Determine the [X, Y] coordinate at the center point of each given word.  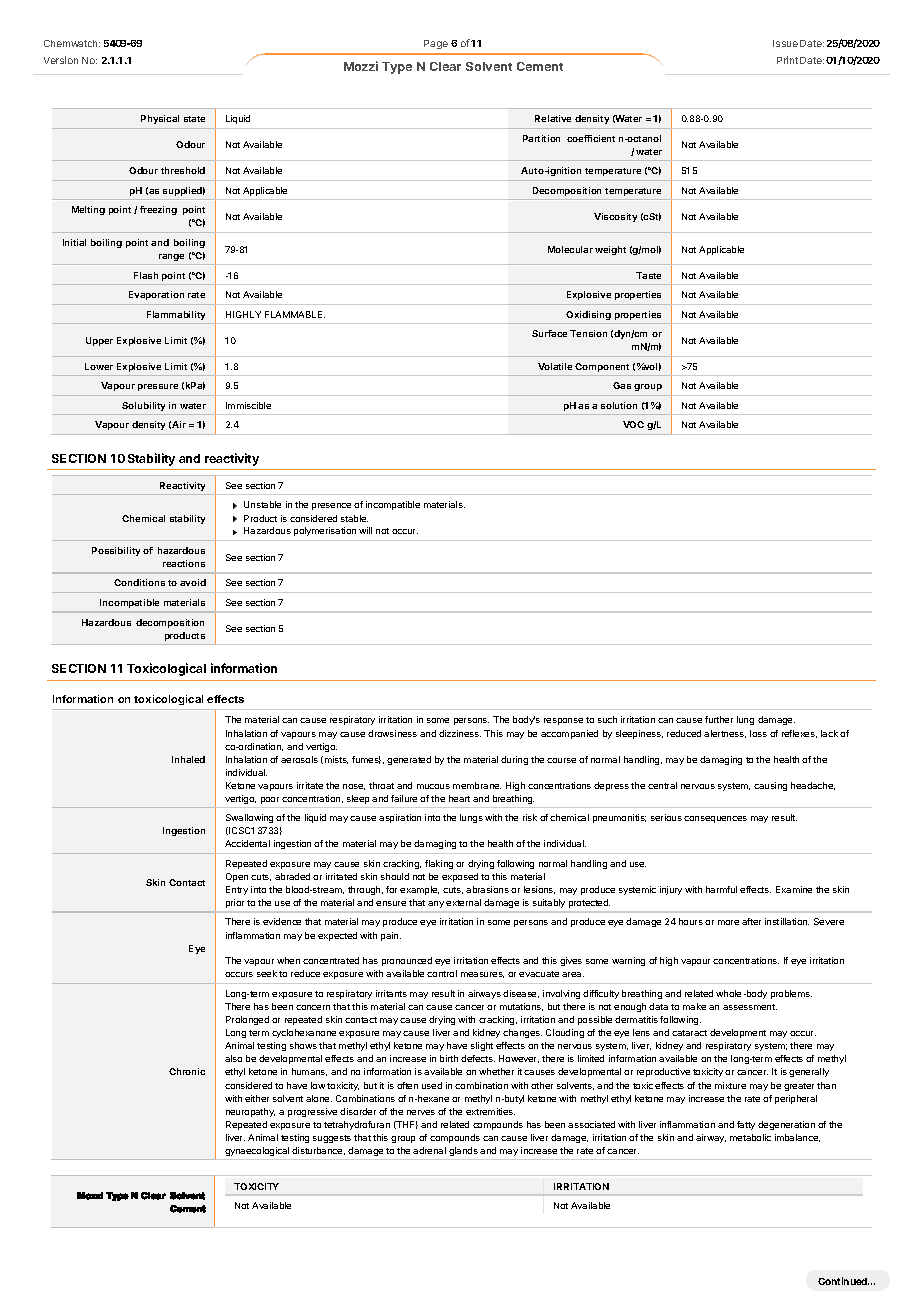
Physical [160, 119]
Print [787, 60]
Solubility [143, 406]
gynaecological [257, 1151]
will [365, 530]
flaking [439, 864]
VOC [633, 424]
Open [237, 877]
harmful [721, 889]
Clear [445, 66]
